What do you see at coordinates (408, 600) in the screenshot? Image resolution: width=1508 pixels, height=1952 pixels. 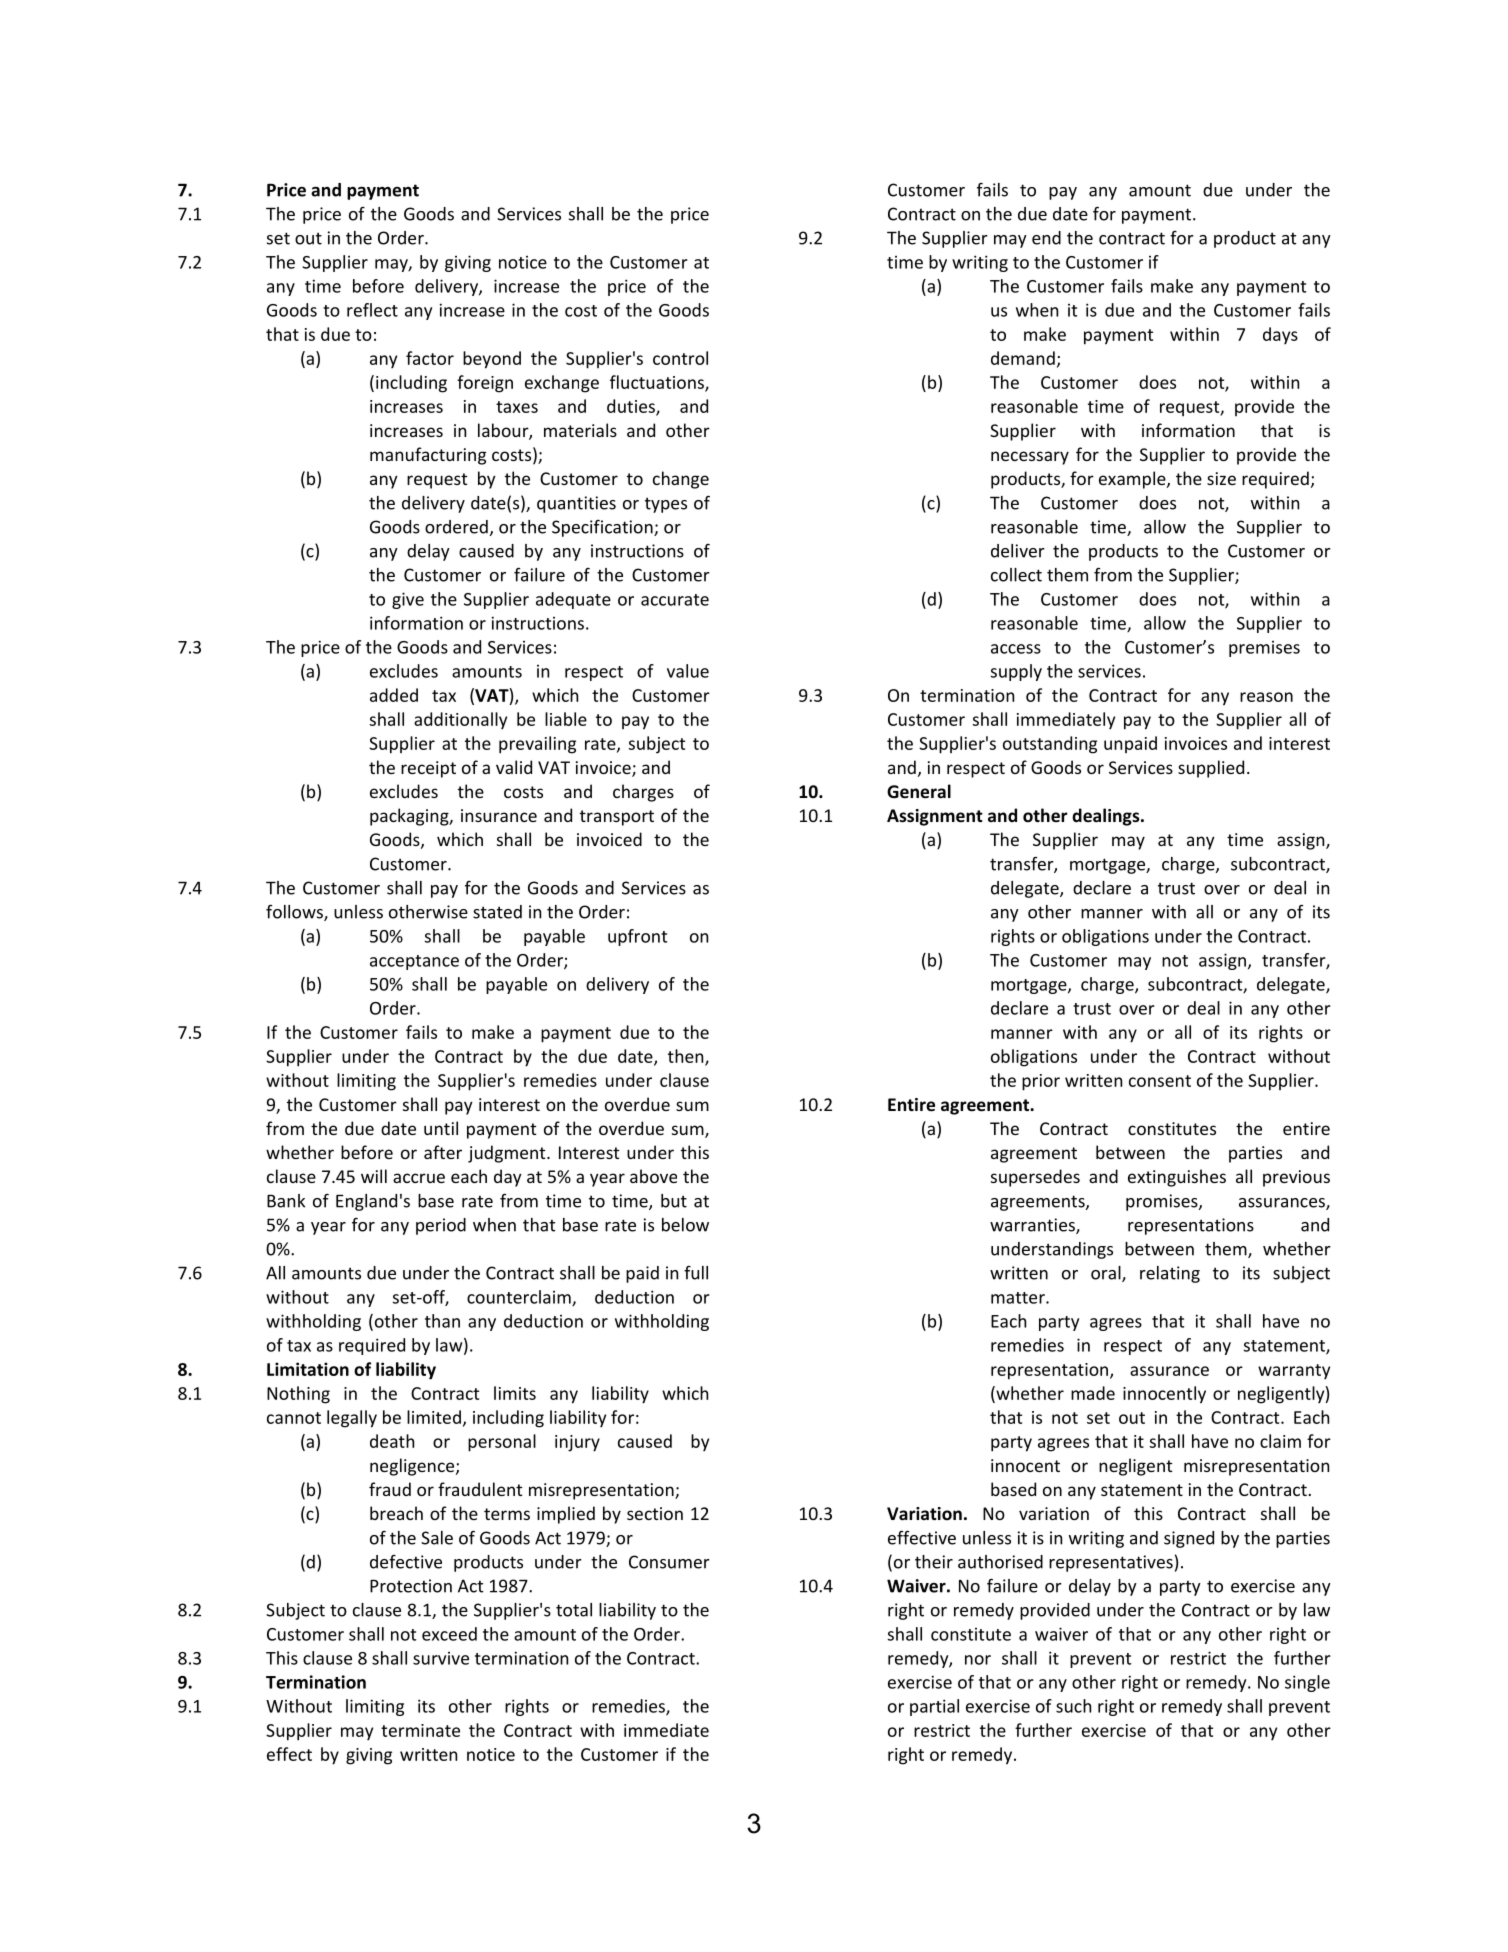 I see `give` at bounding box center [408, 600].
